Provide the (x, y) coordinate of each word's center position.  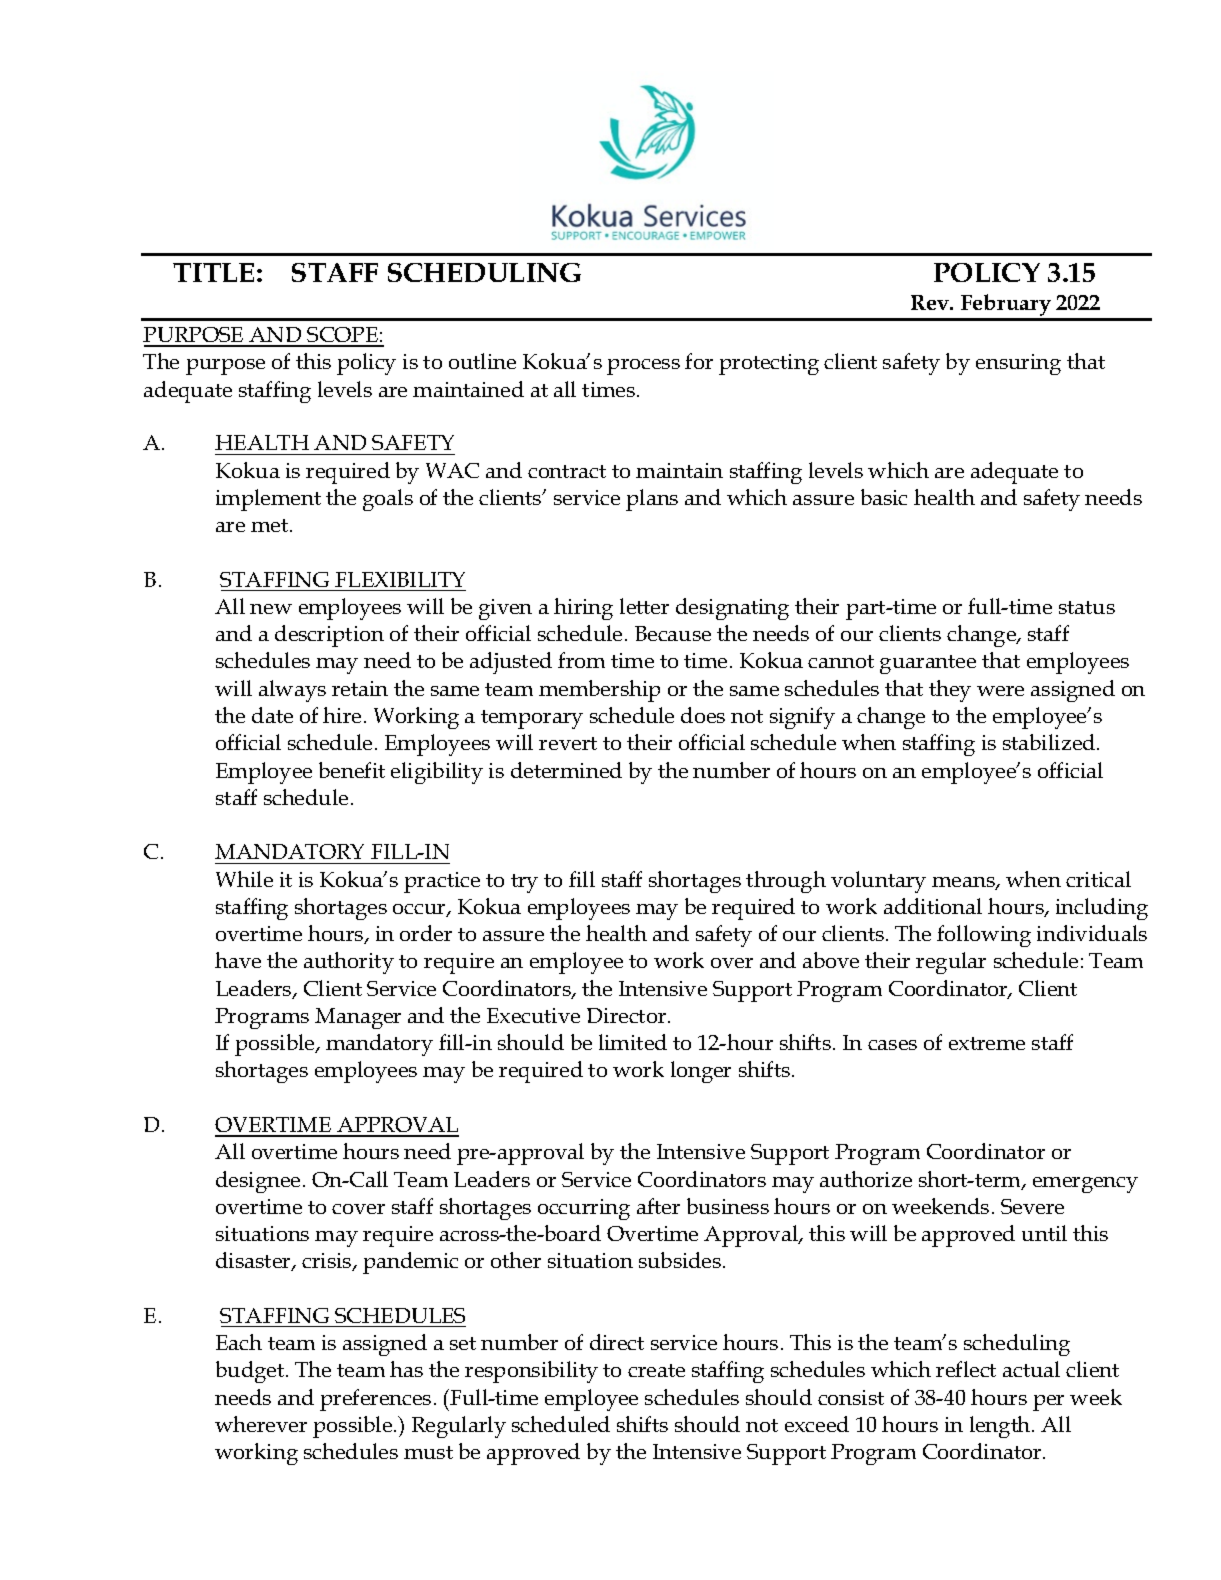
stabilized (1050, 742)
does (703, 715)
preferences (375, 1400)
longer (701, 1072)
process (643, 367)
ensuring (1018, 364)
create (656, 1370)
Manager (358, 1018)
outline (482, 361)
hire (342, 715)
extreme (987, 1043)
